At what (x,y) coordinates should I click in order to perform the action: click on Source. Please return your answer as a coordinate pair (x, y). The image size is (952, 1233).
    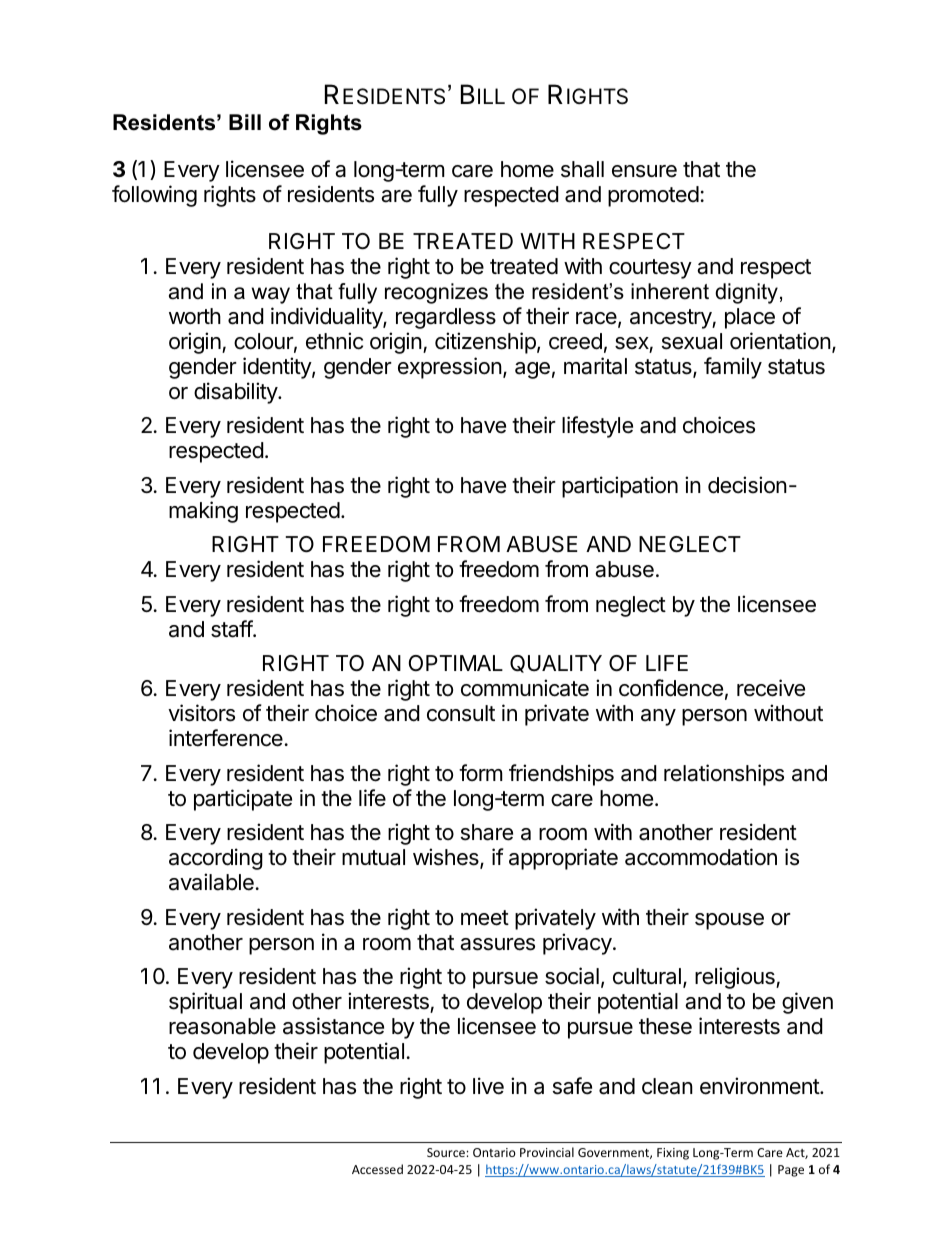
    Looking at the image, I should click on (447, 1152).
